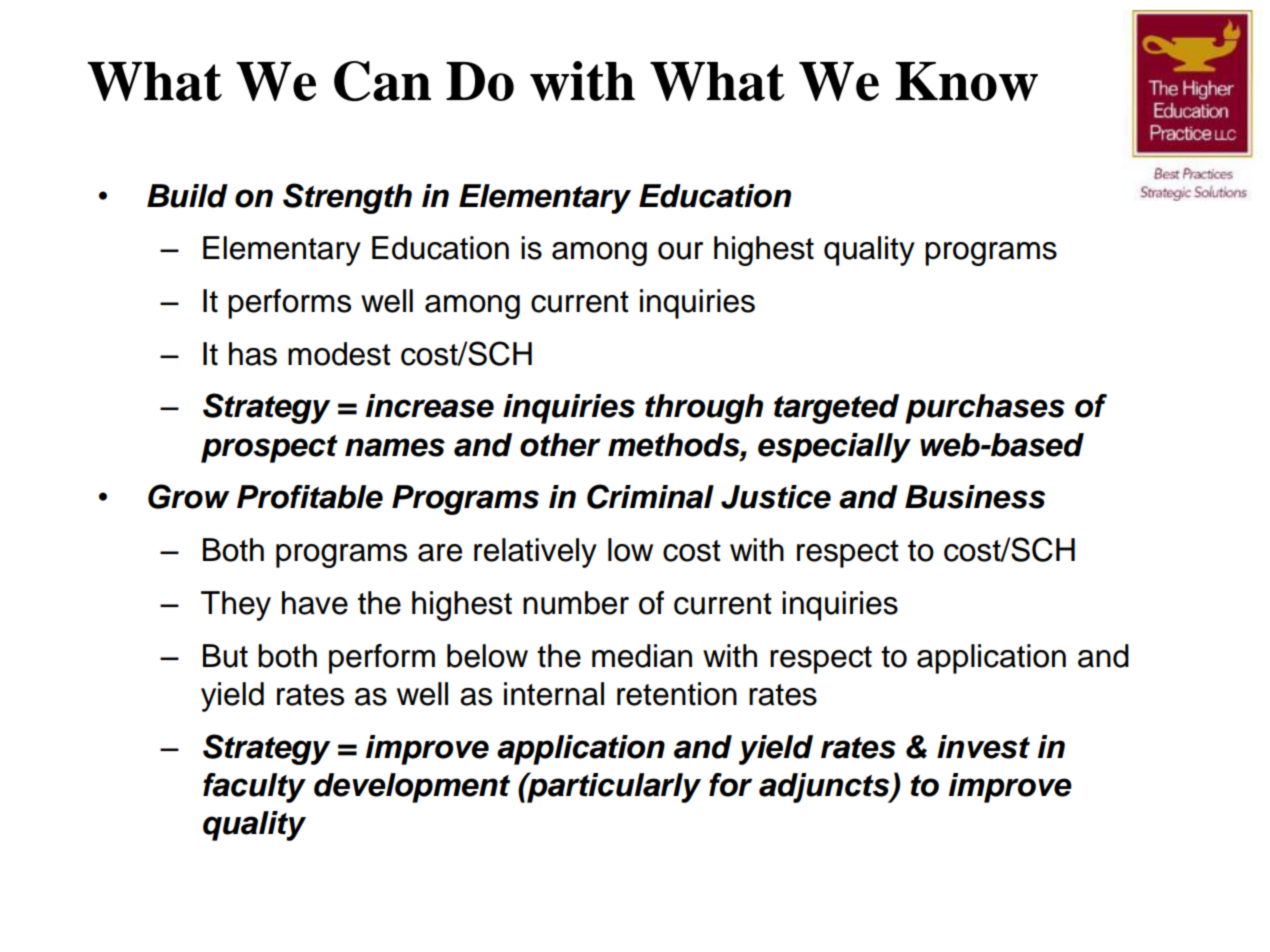  Describe the element at coordinates (347, 198) in the screenshot. I see `Strength` at that location.
